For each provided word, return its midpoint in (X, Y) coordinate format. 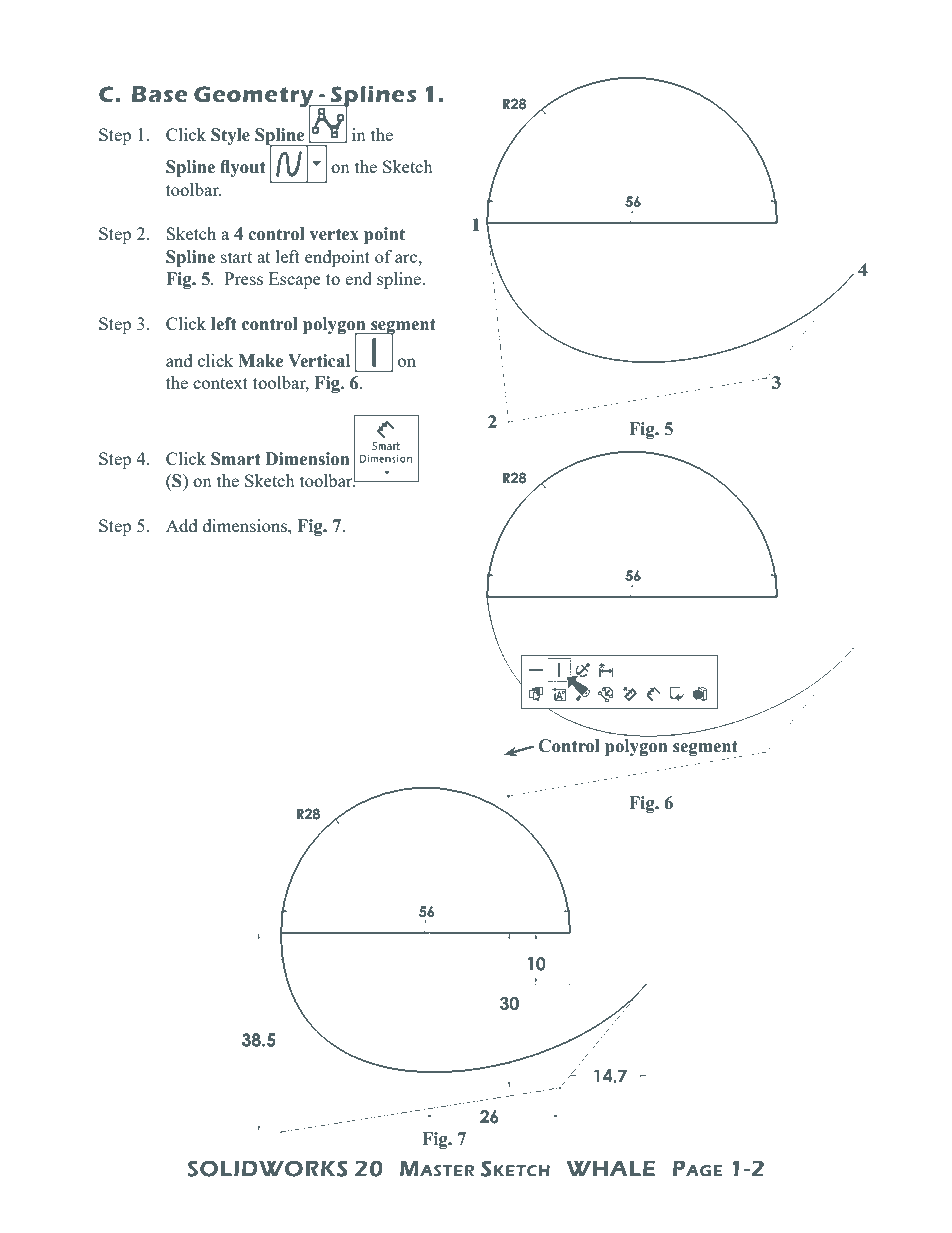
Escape (295, 280)
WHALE (611, 1168)
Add (181, 525)
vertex (334, 234)
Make (260, 361)
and (179, 360)
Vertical (319, 361)
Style (230, 136)
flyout (242, 168)
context (220, 383)
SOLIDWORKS (267, 1168)
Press (243, 278)
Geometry (255, 98)
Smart (235, 459)
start (236, 257)
